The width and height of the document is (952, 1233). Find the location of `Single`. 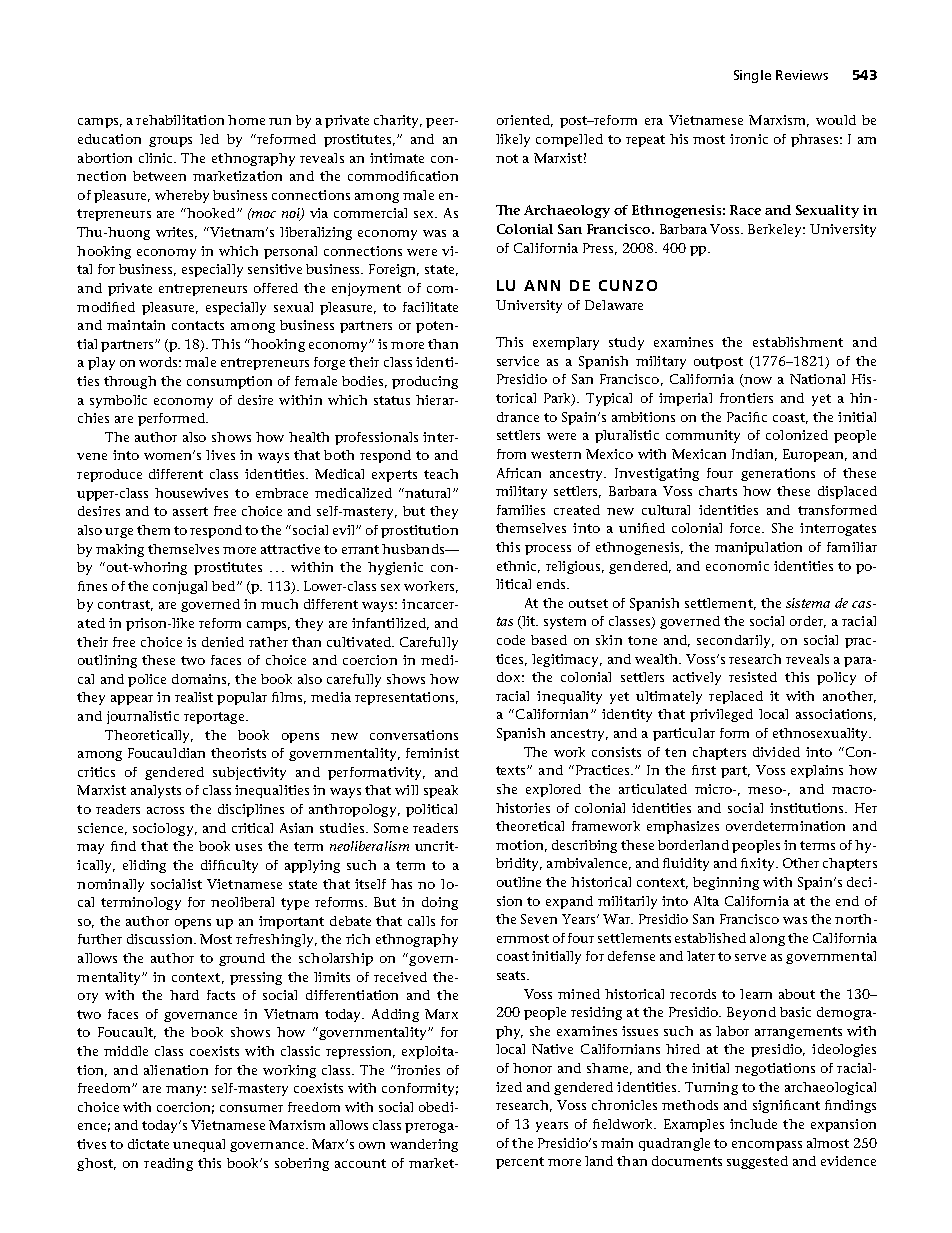

Single is located at coordinates (752, 76).
